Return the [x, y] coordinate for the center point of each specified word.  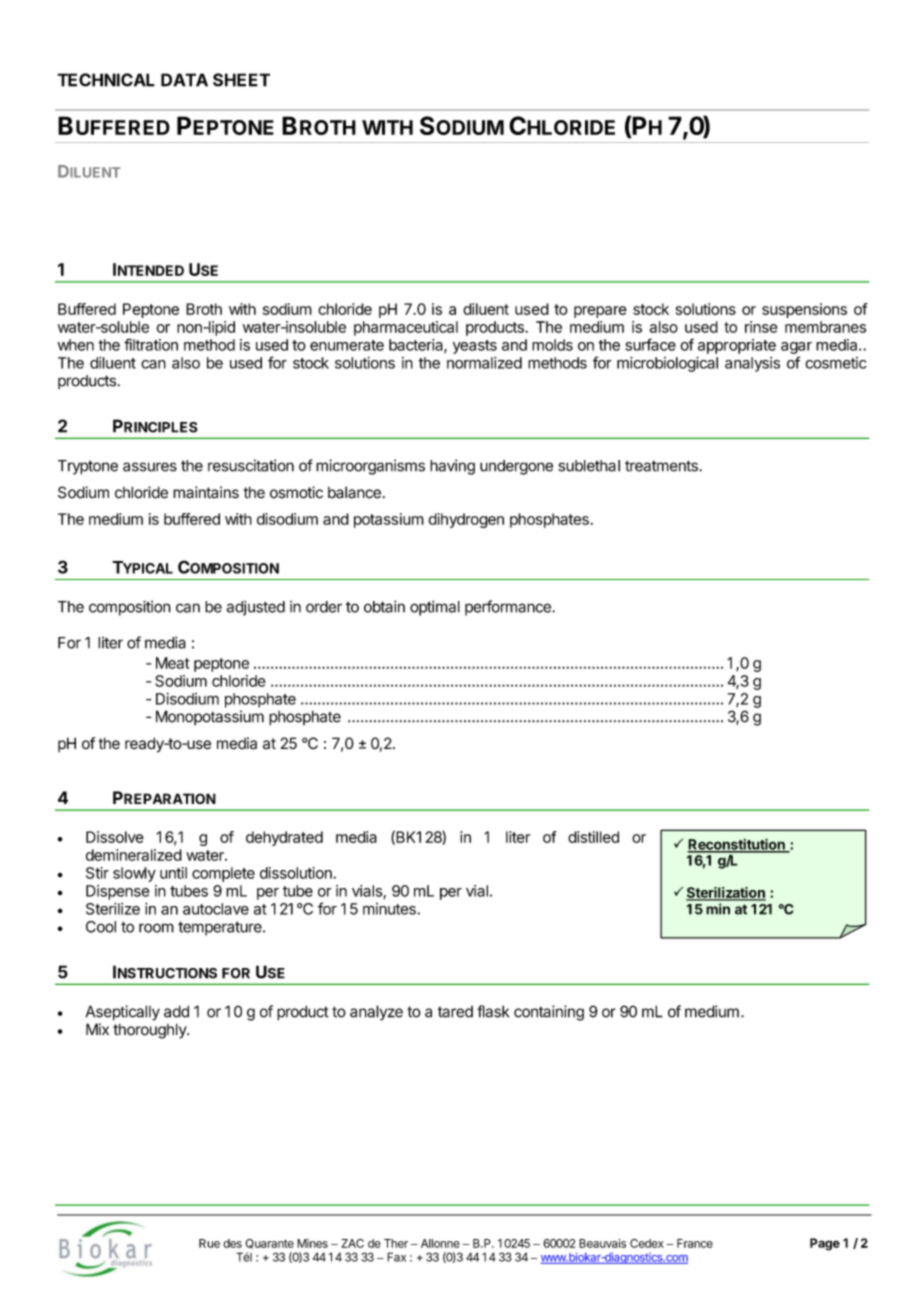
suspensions [804, 310]
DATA [184, 80]
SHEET [241, 80]
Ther [396, 1243]
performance [509, 608]
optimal [435, 608]
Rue [209, 1243]
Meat [172, 663]
